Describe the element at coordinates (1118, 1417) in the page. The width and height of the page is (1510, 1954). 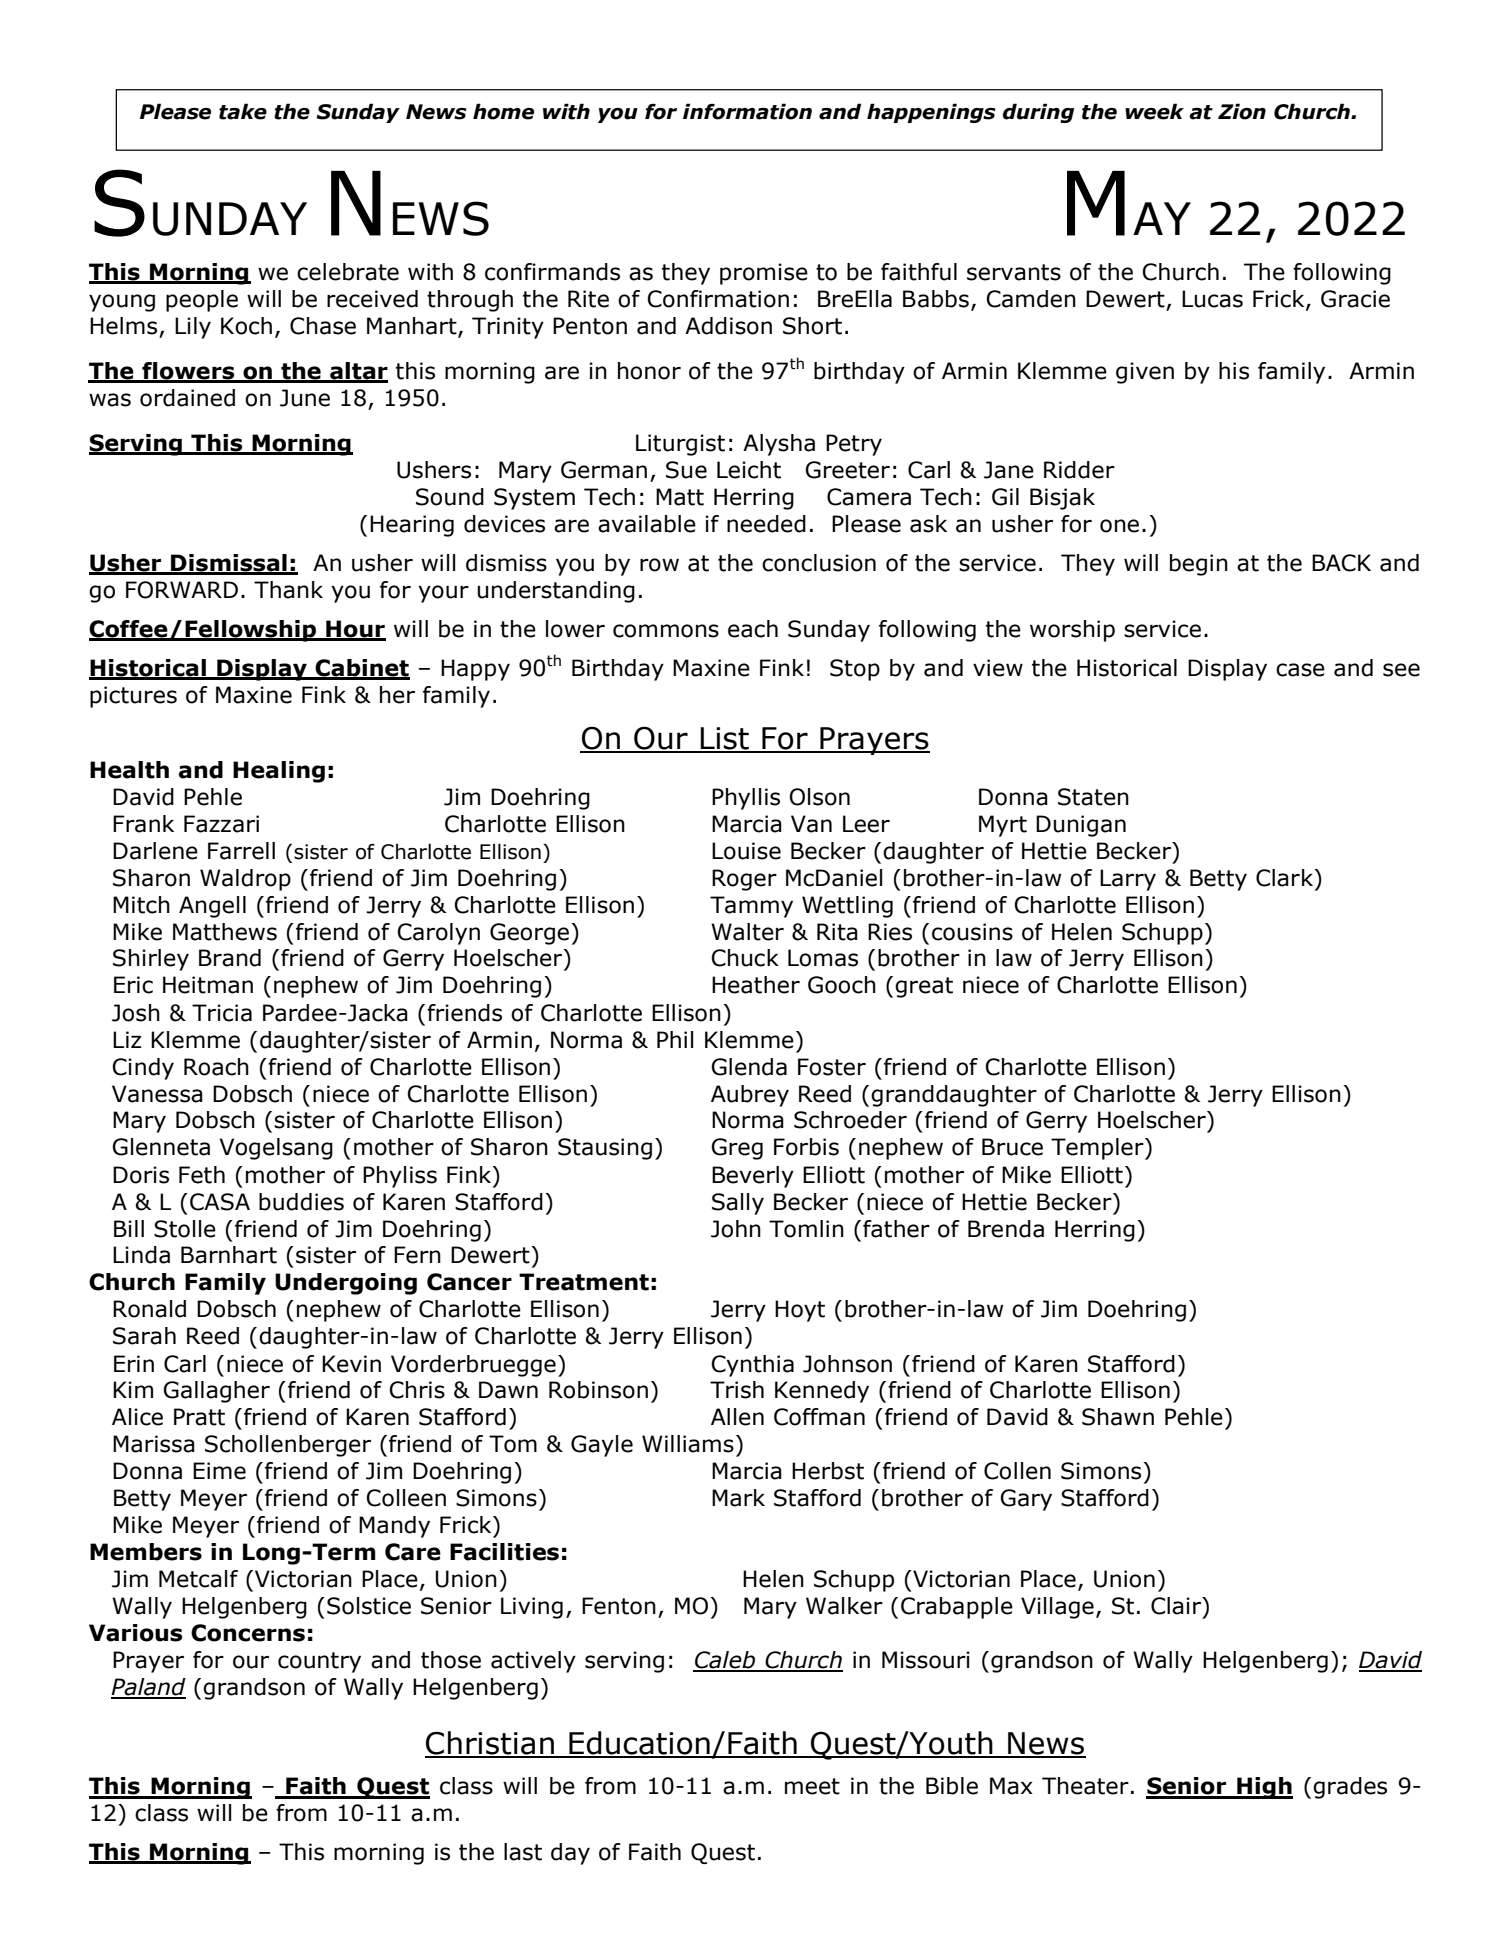
I see `Shawn` at that location.
